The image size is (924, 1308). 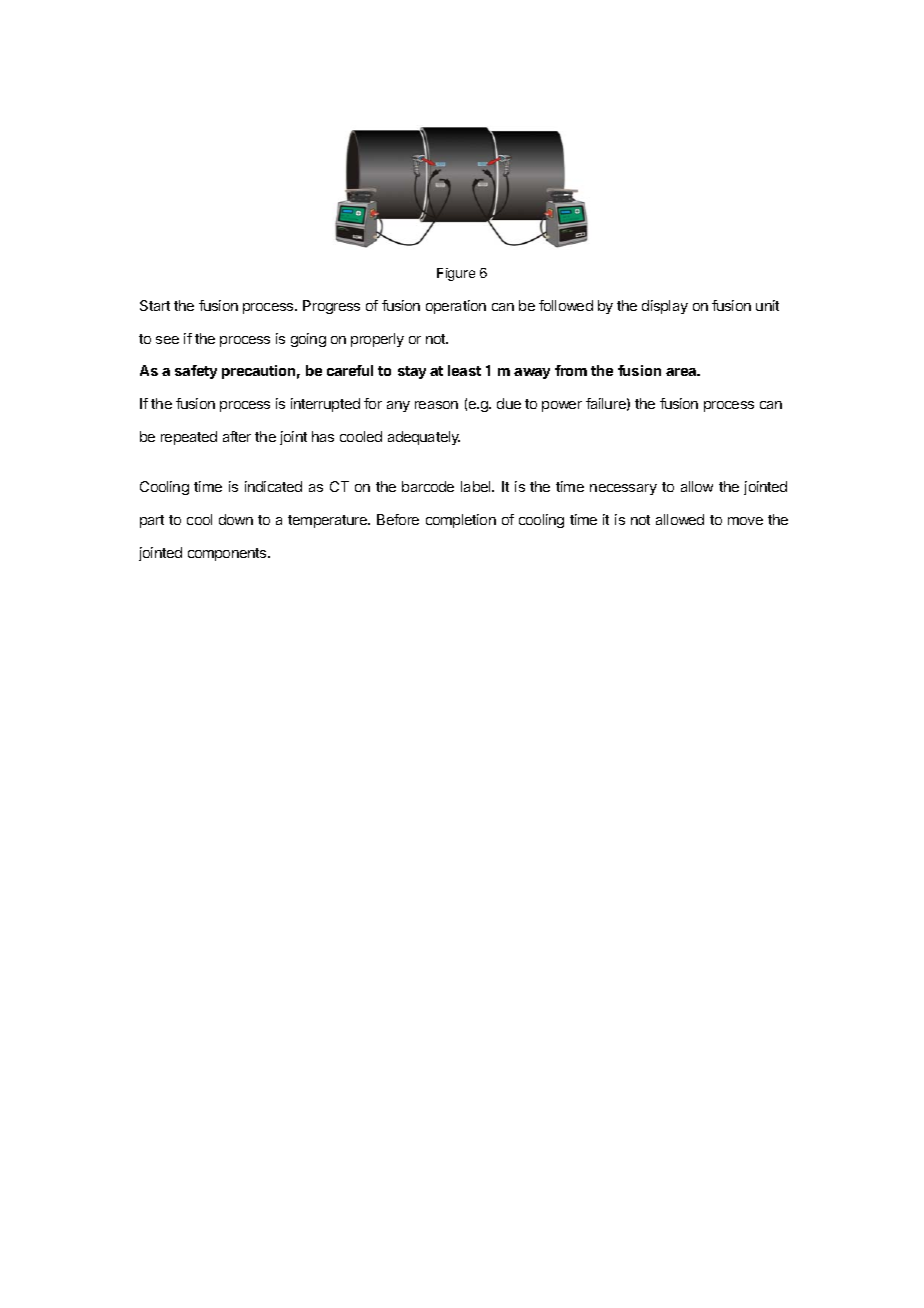 I want to click on necessary, so click(x=623, y=489).
